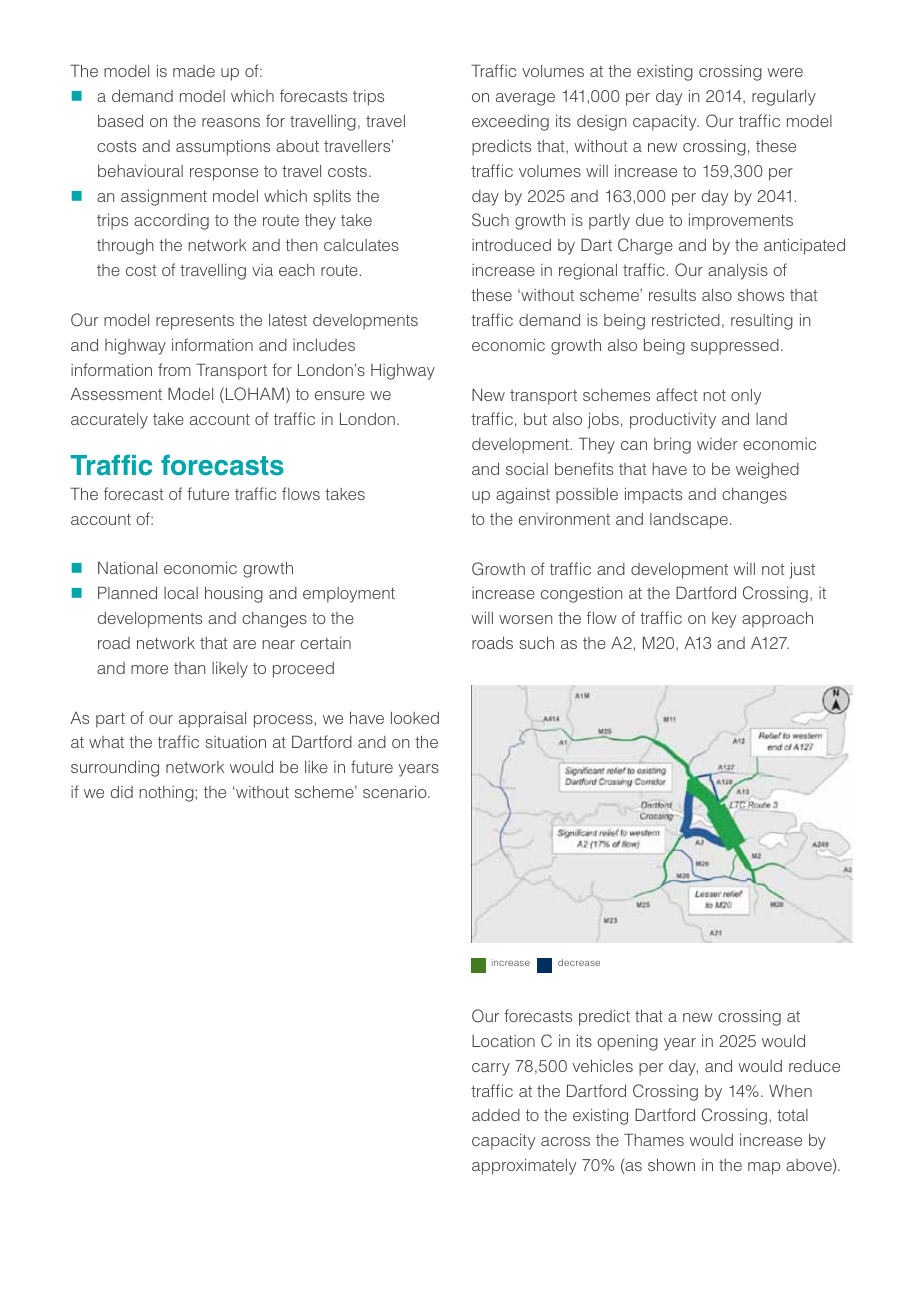  What do you see at coordinates (784, 97) in the page?
I see `regularly` at bounding box center [784, 97].
